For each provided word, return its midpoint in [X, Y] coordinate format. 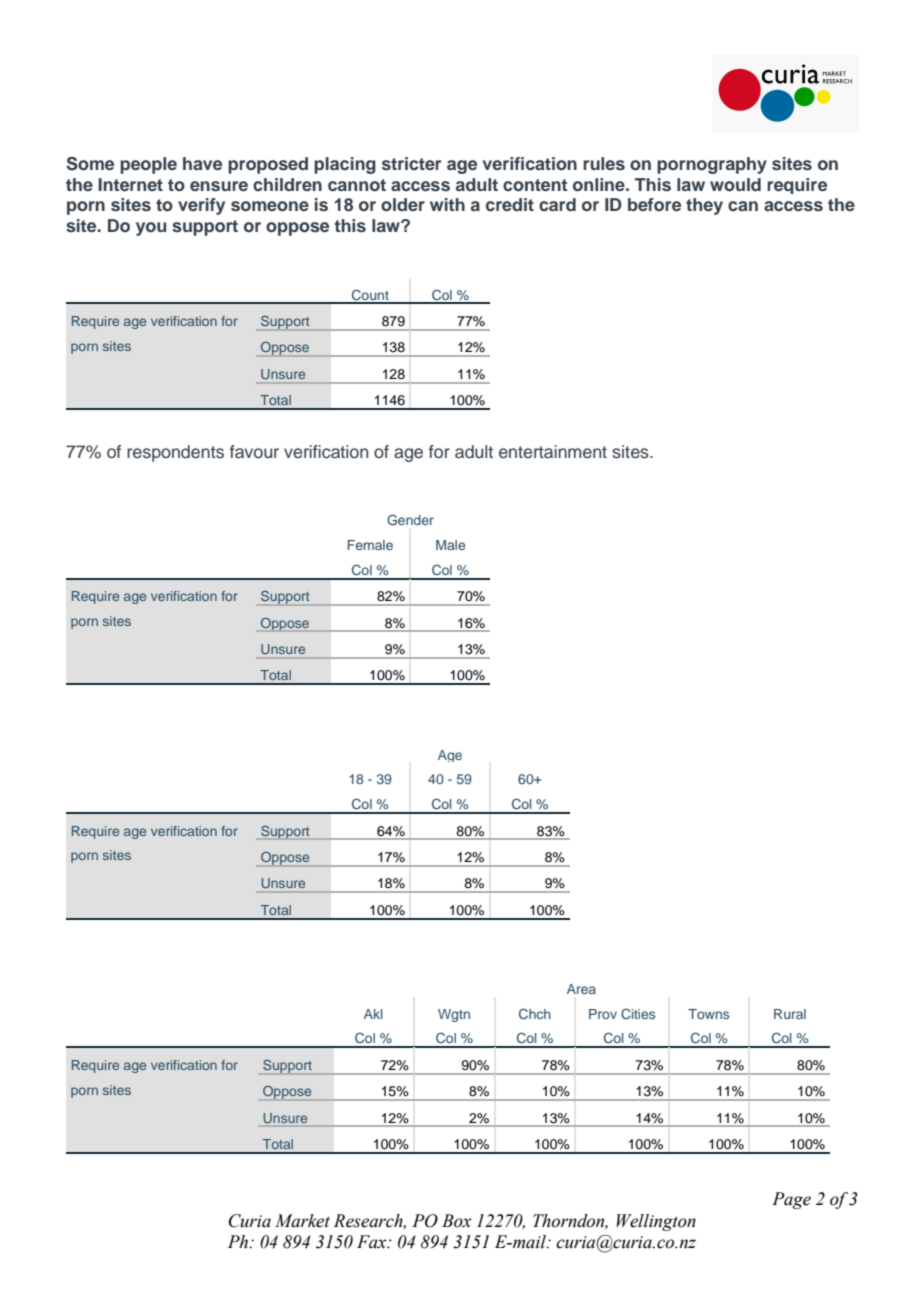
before [654, 205]
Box [457, 1221]
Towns [708, 1014]
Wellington [656, 1222]
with [447, 204]
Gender [410, 520]
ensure [219, 186]
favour [254, 452]
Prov [603, 1014]
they [704, 206]
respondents [175, 453]
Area [581, 989]
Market [302, 1221]
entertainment [553, 452]
